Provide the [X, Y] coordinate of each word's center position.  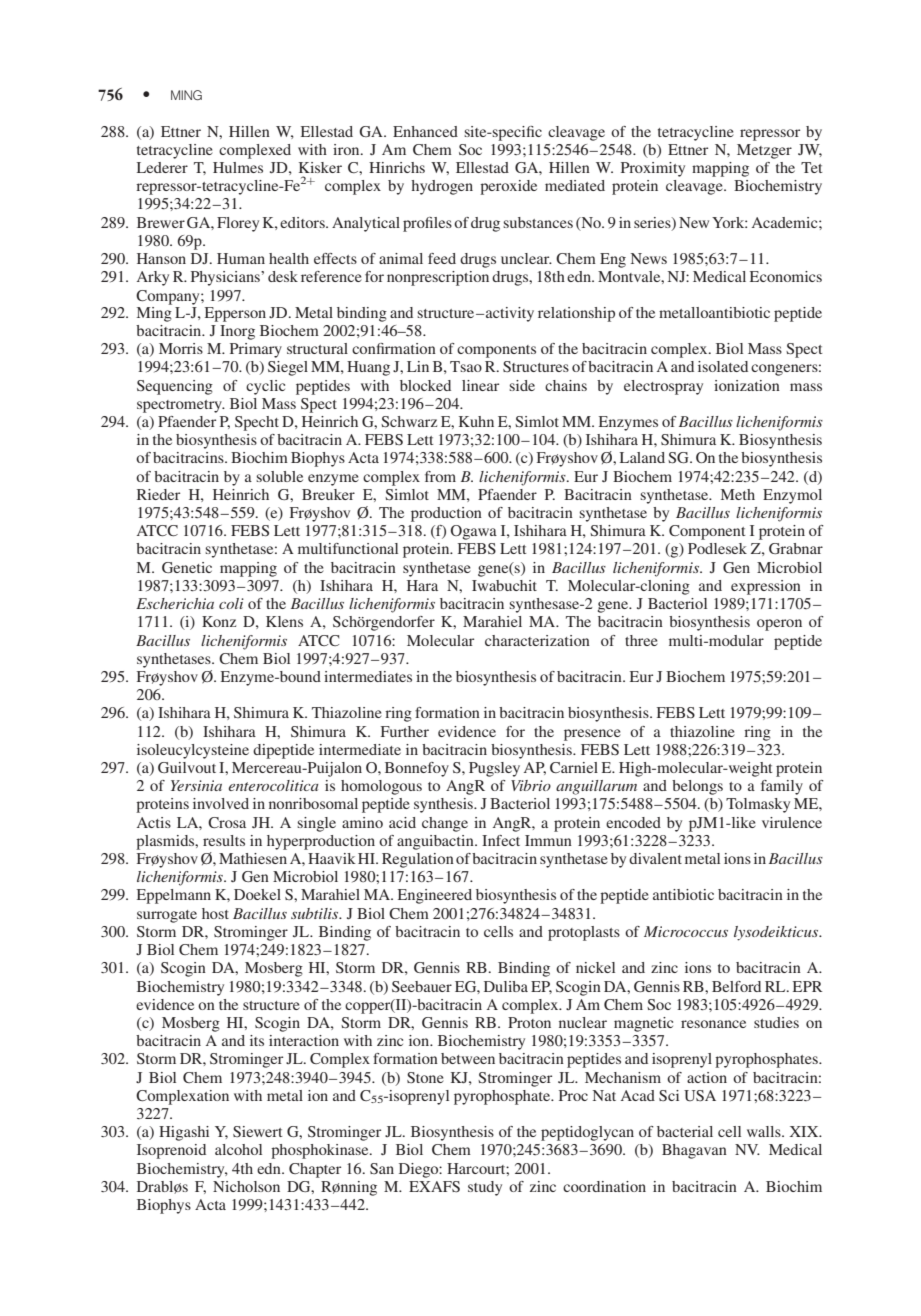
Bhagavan [694, 1151]
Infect [501, 840]
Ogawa [474, 532]
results [224, 840]
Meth [738, 494]
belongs [697, 787]
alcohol [238, 1149]
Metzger [764, 151]
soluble [279, 476]
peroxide [508, 187]
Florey [238, 224]
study [485, 1188]
